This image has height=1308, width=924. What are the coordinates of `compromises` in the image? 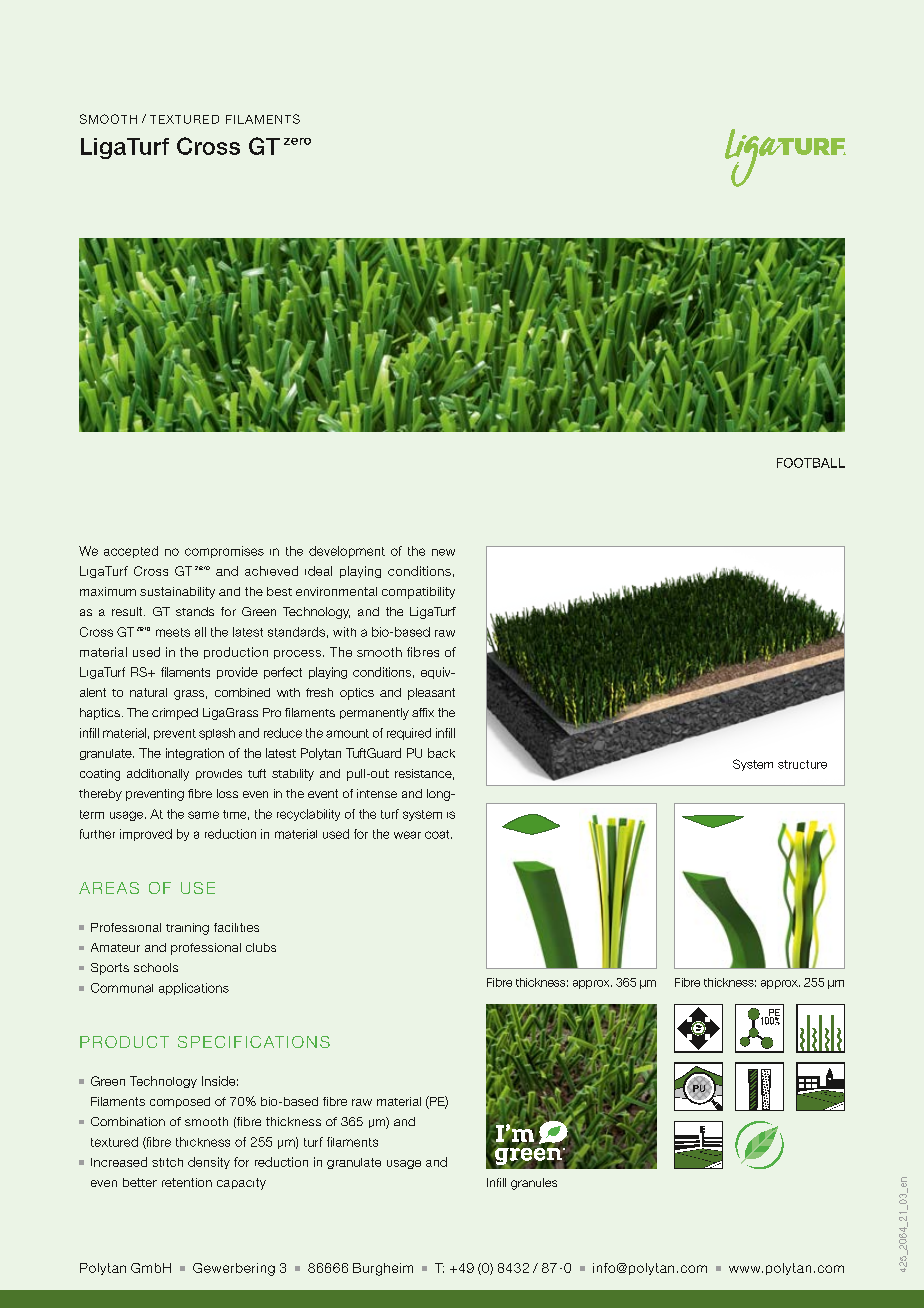 It's located at (224, 552).
